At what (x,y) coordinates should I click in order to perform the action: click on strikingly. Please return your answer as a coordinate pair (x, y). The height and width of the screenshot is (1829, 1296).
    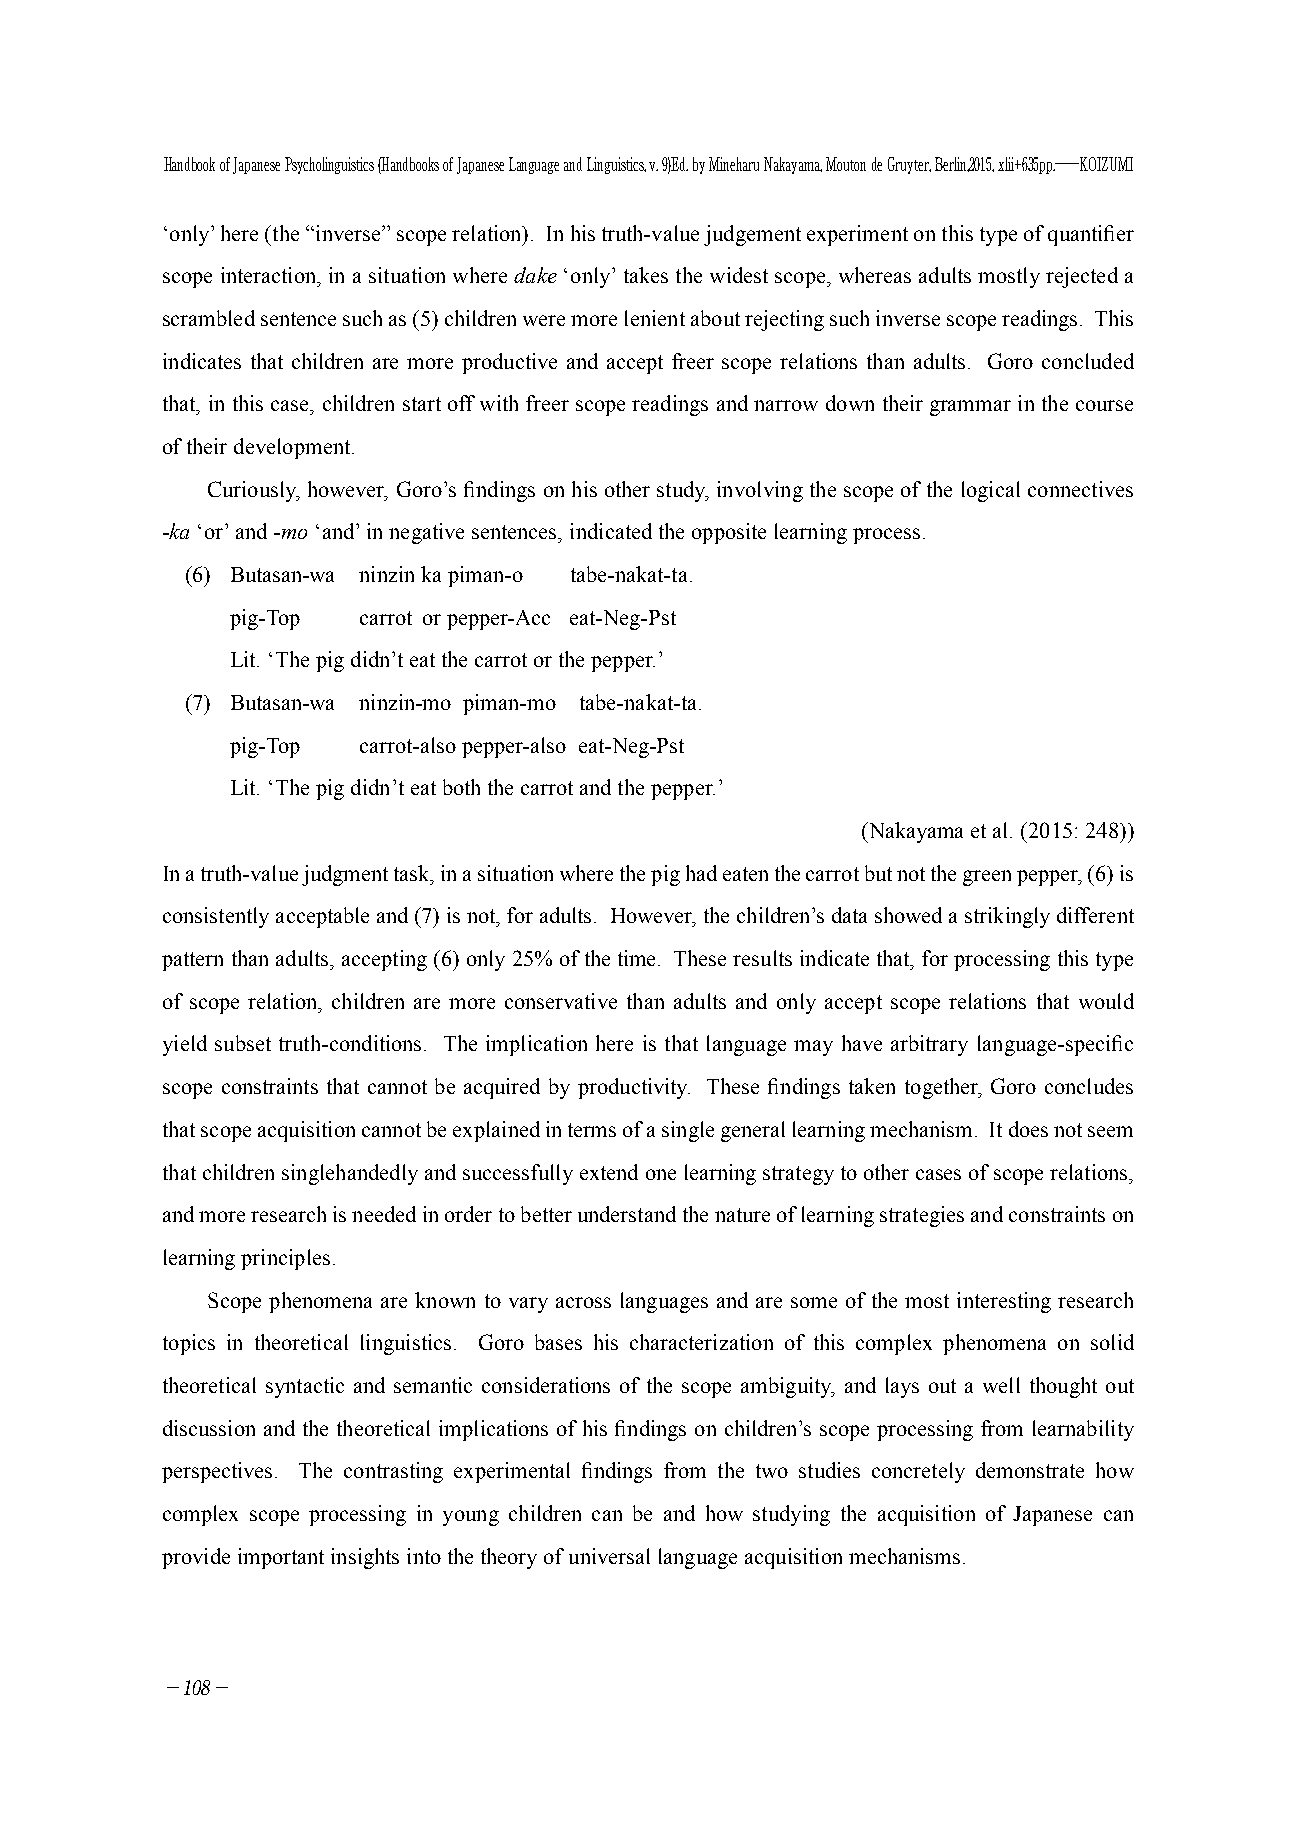
    Looking at the image, I should click on (1007, 917).
